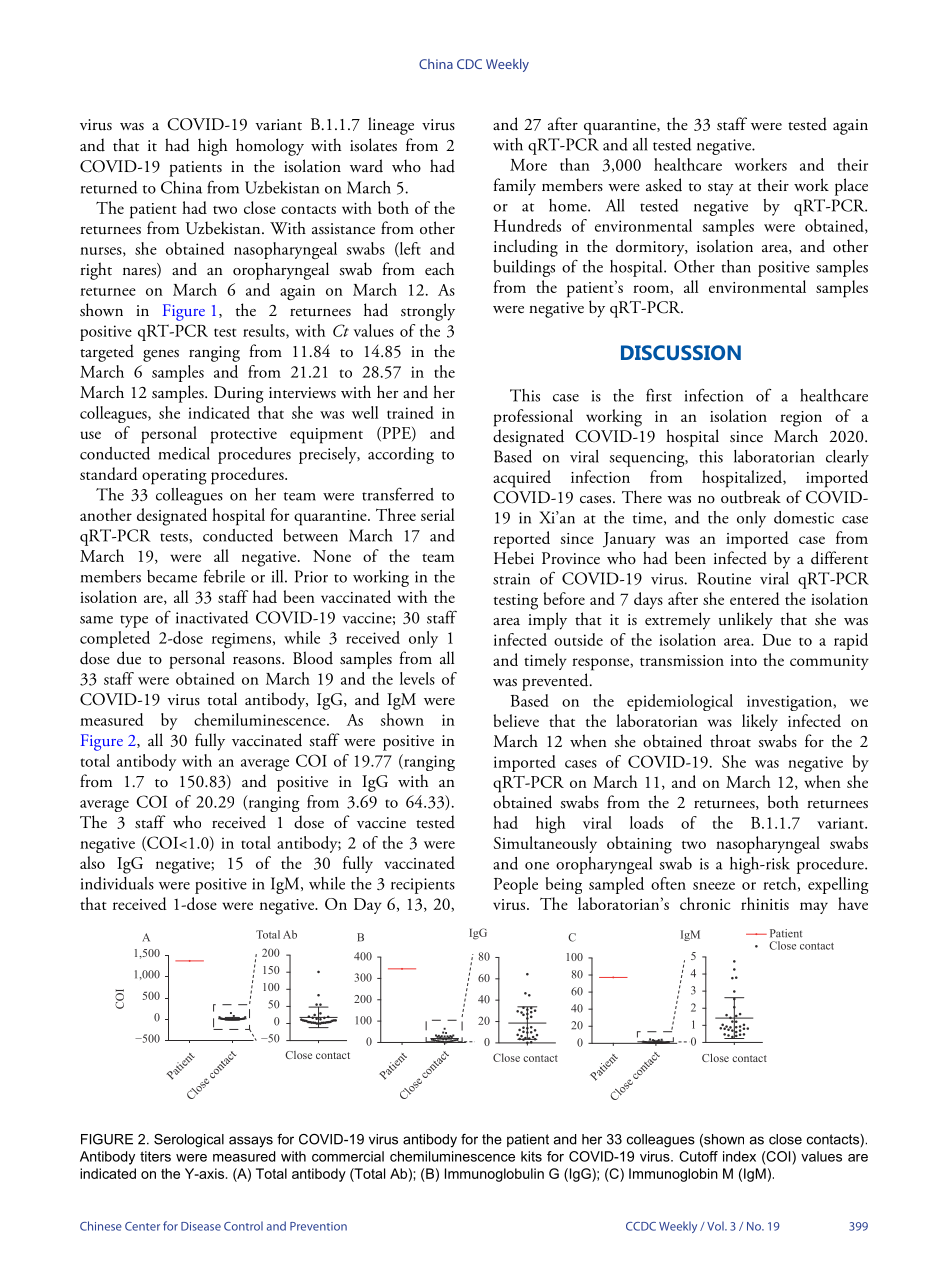 Image resolution: width=948 pixels, height=1288 pixels. I want to click on People, so click(516, 885).
